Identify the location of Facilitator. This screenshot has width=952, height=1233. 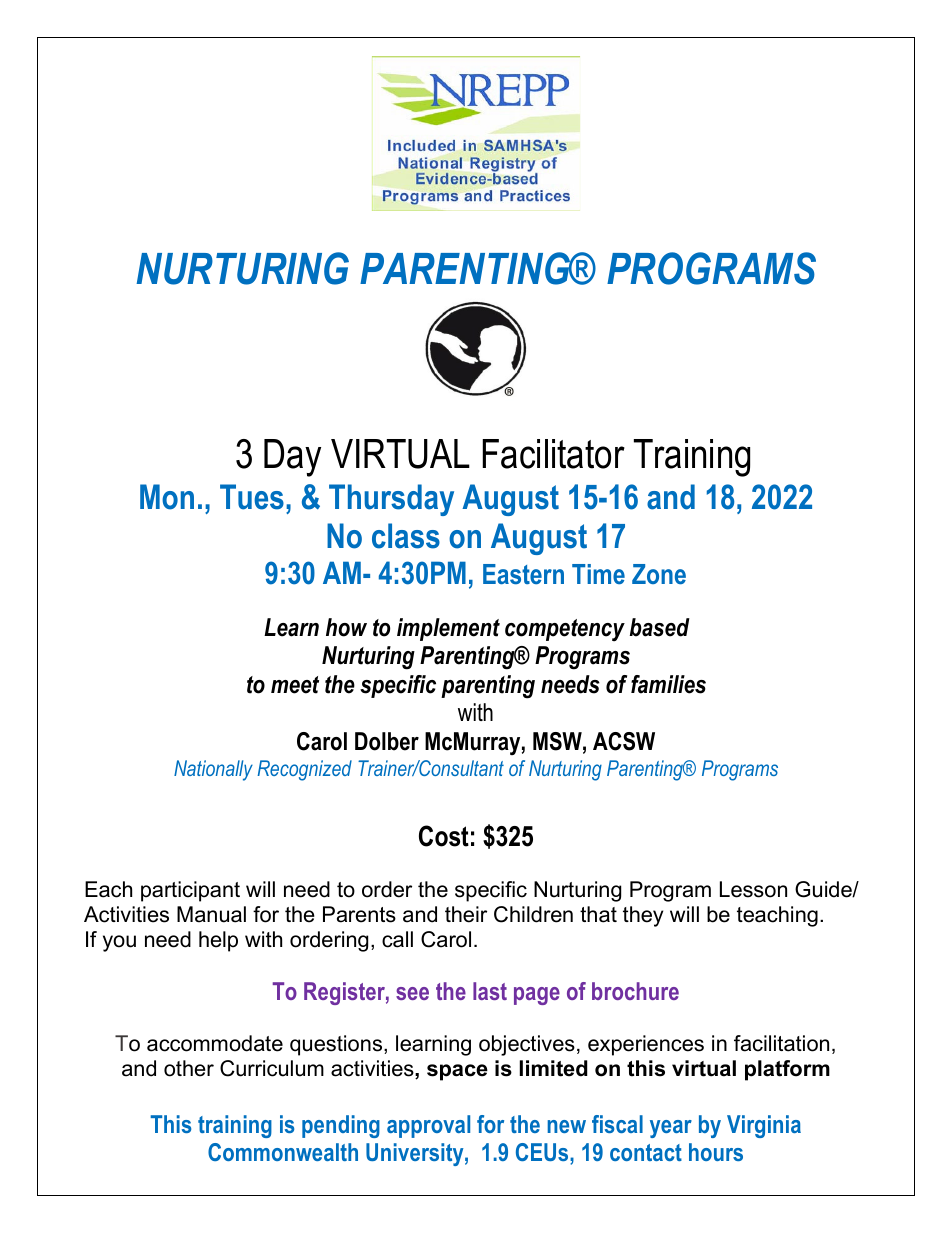
(553, 454).
